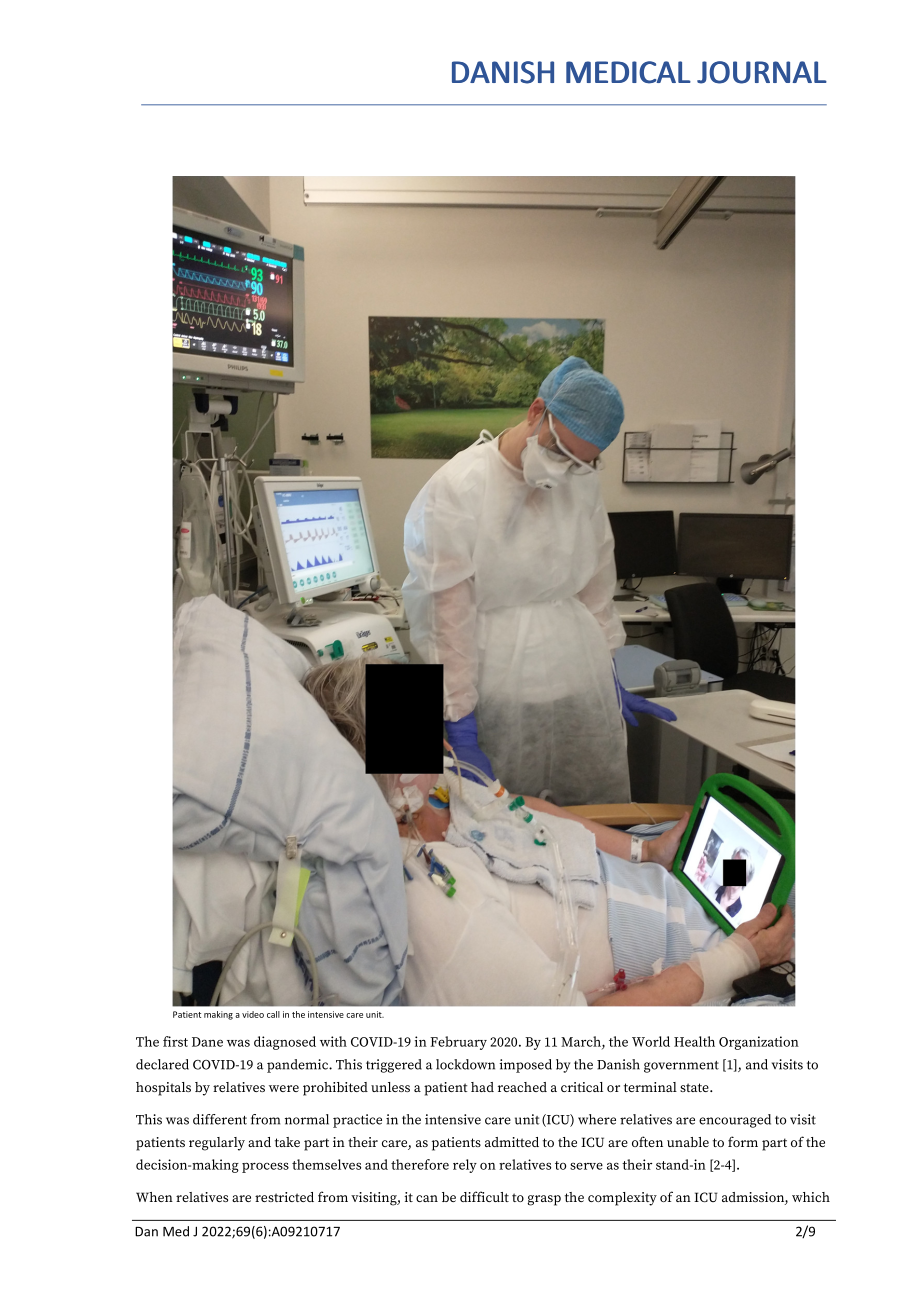  Describe the element at coordinates (651, 1041) in the screenshot. I see `World` at that location.
